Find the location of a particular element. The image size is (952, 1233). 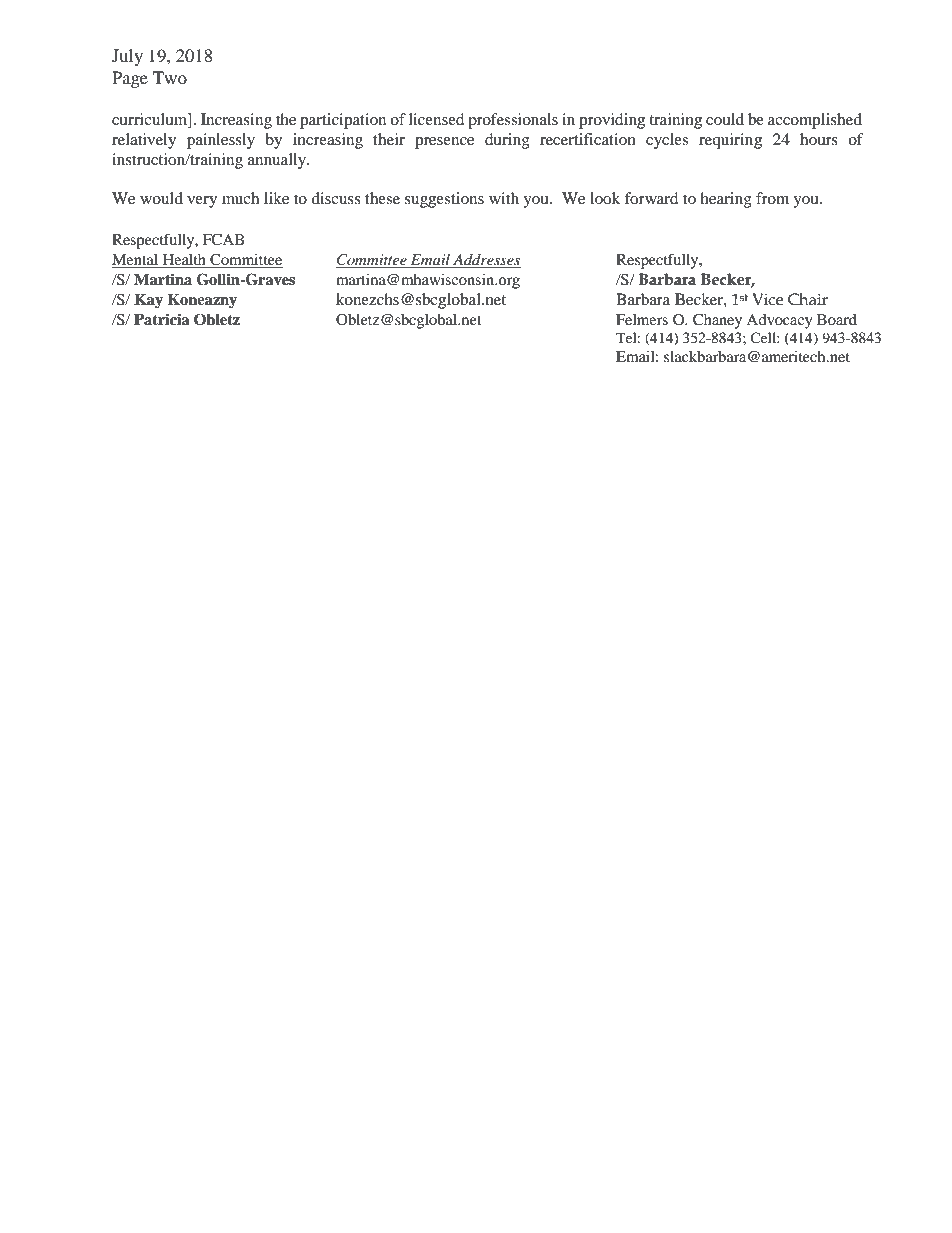

Addresses is located at coordinates (486, 261).
